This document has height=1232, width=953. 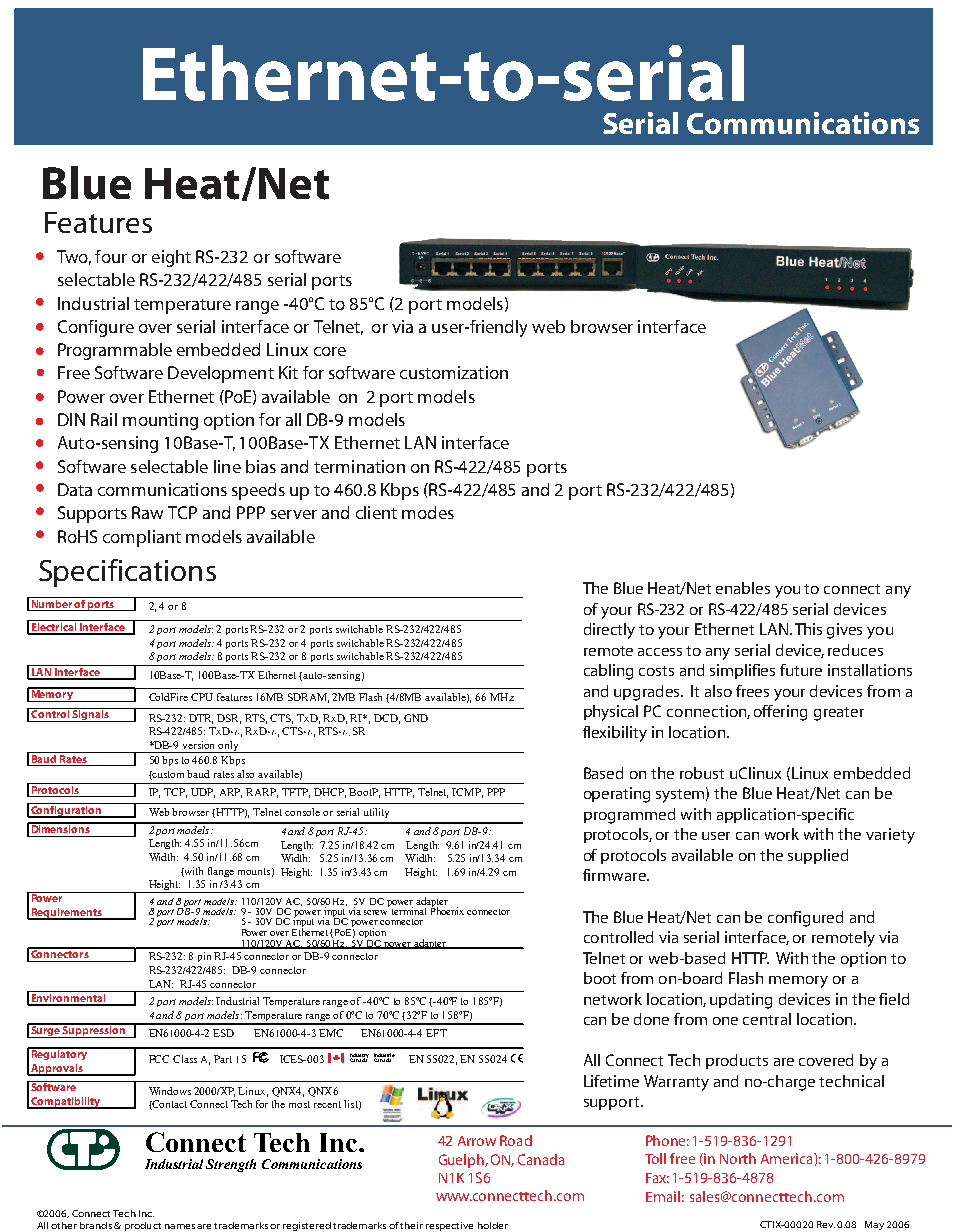 What do you see at coordinates (743, 588) in the document?
I see `enables` at bounding box center [743, 588].
